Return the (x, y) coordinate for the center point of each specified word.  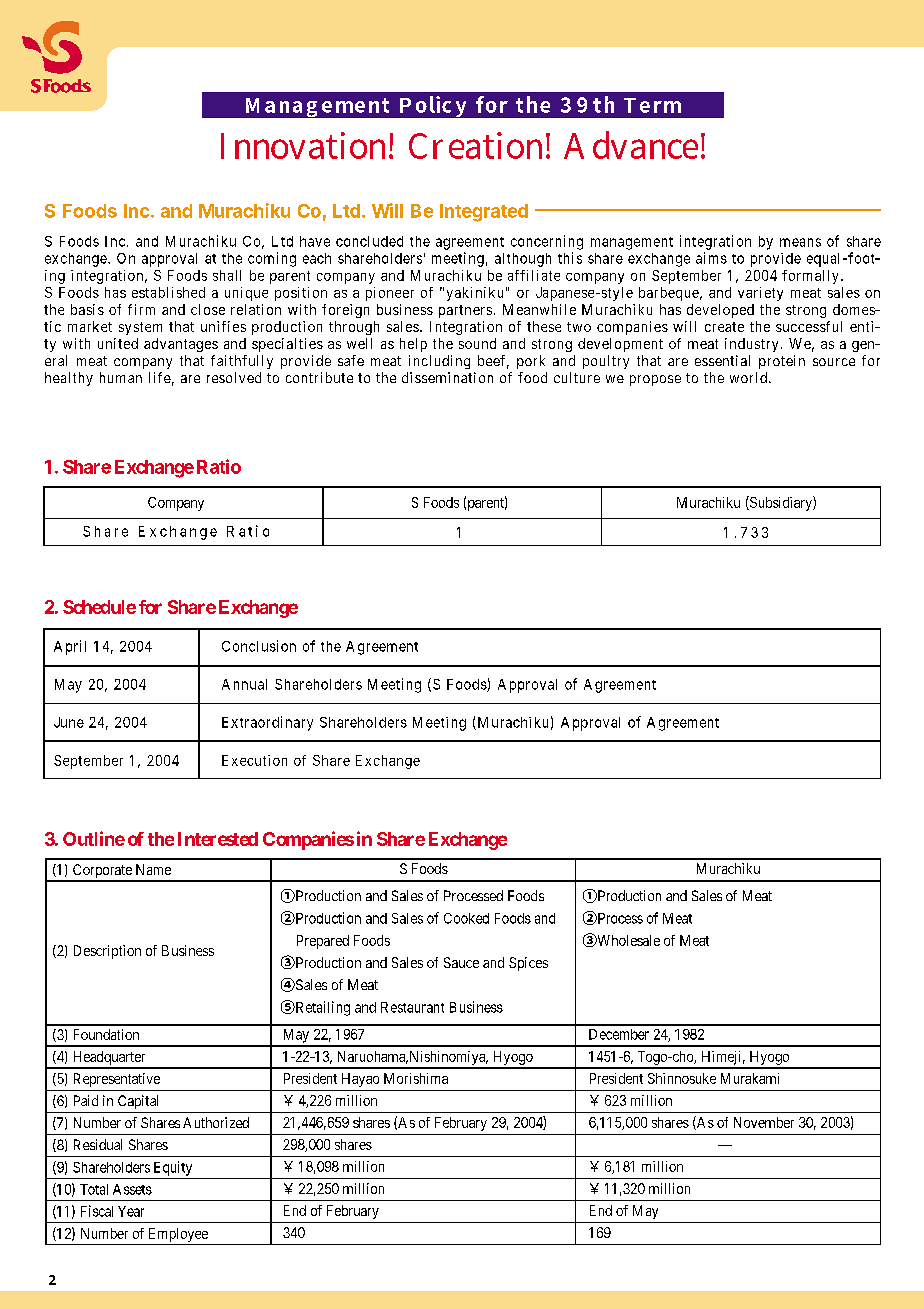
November (764, 1122)
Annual (244, 684)
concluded (369, 241)
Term (652, 105)
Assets (132, 1189)
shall (227, 275)
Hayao (360, 1080)
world (748, 377)
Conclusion (259, 646)
